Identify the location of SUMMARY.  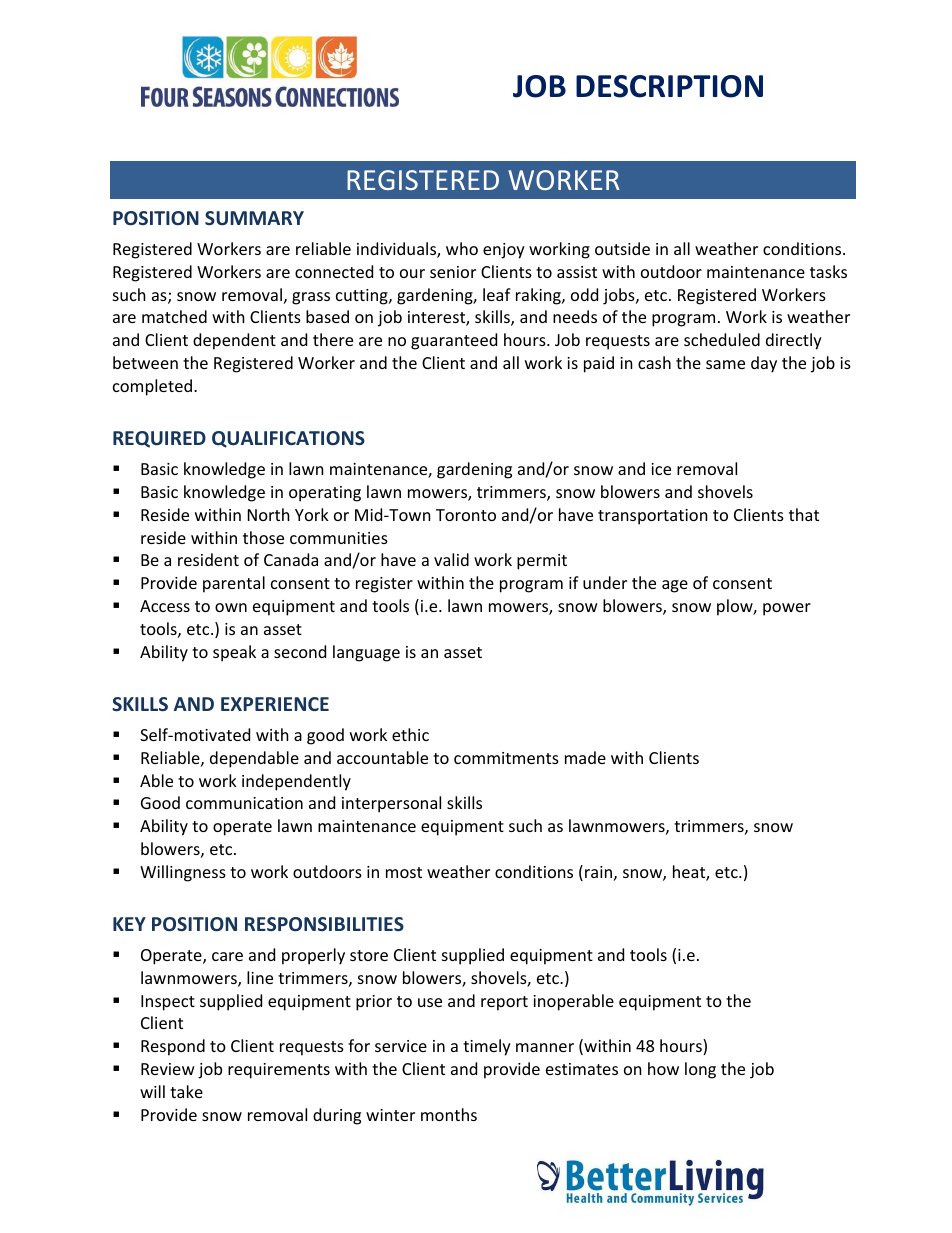
(254, 218).
